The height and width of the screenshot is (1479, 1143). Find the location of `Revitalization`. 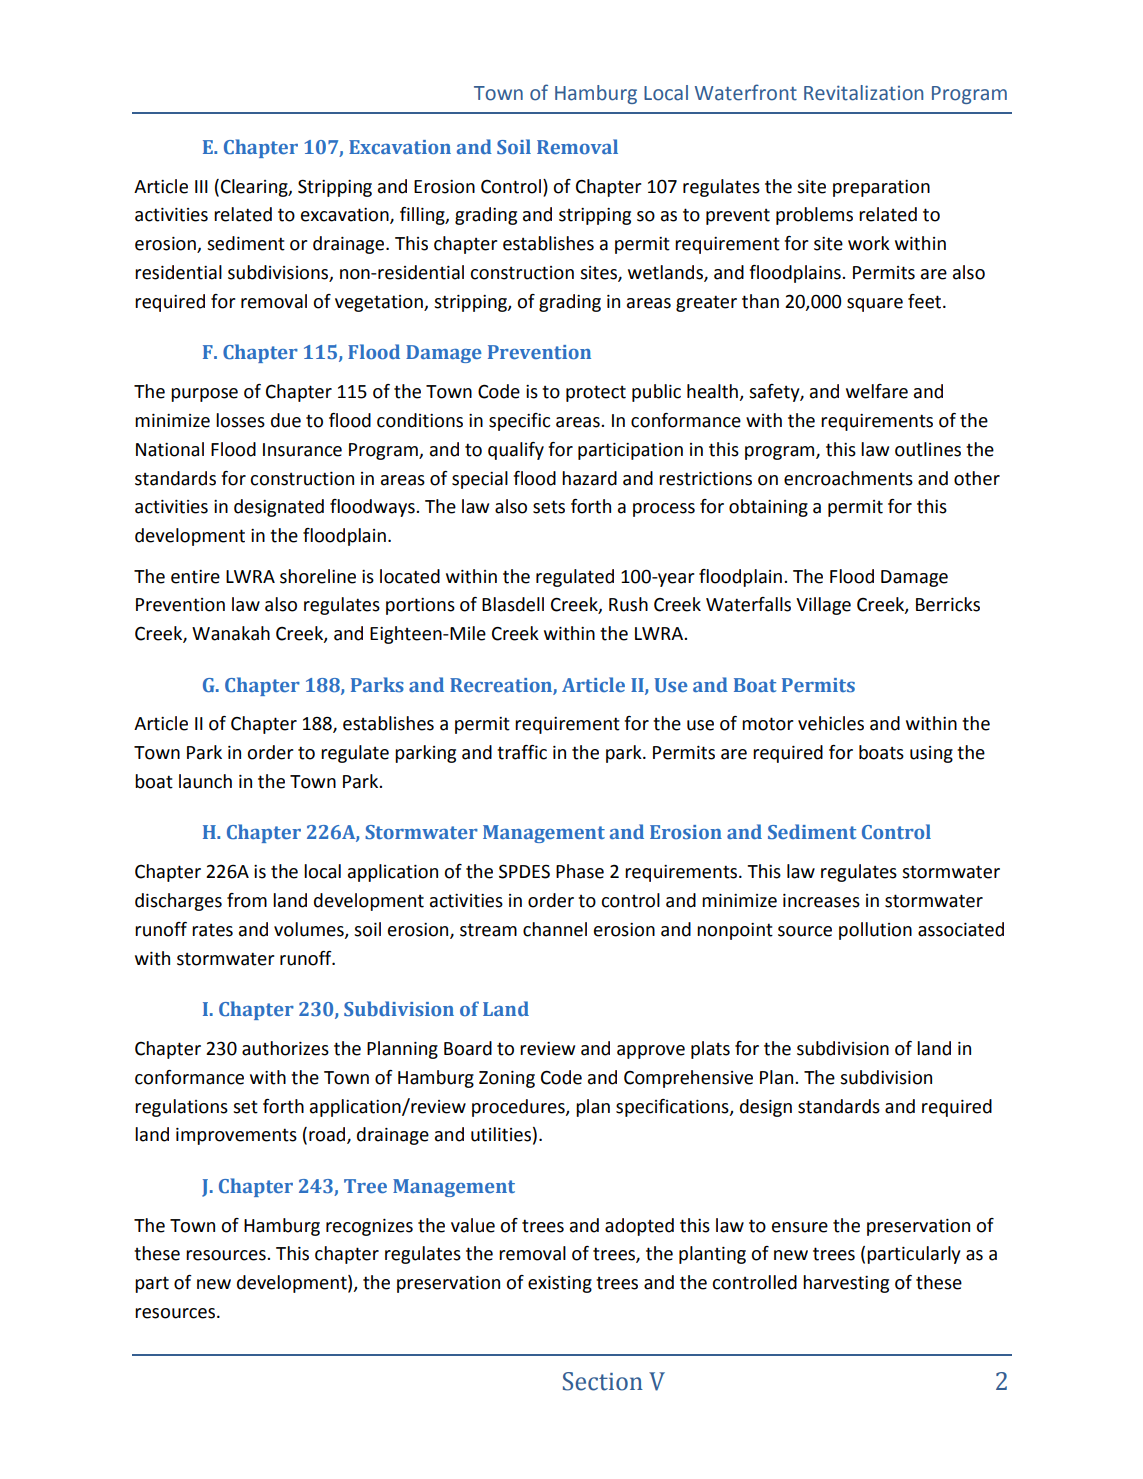

Revitalization is located at coordinates (863, 93).
